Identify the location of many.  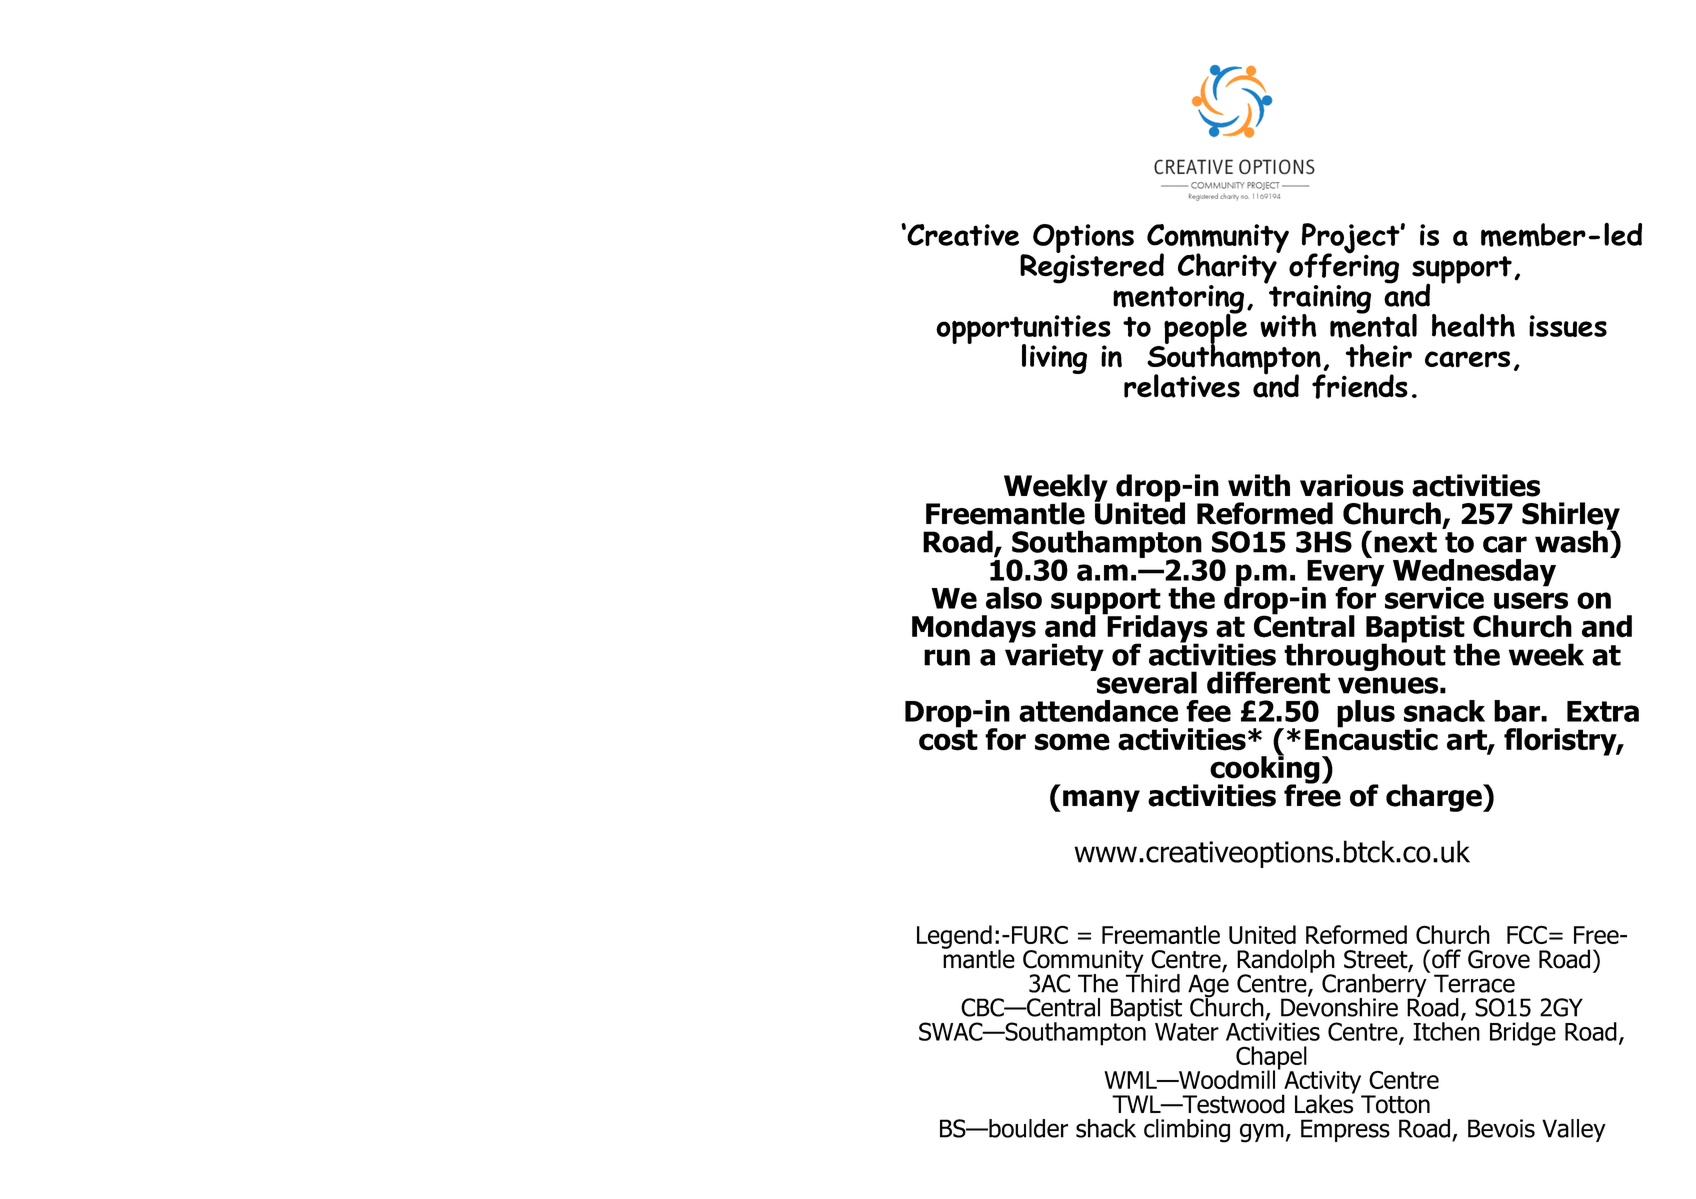
(1101, 801).
